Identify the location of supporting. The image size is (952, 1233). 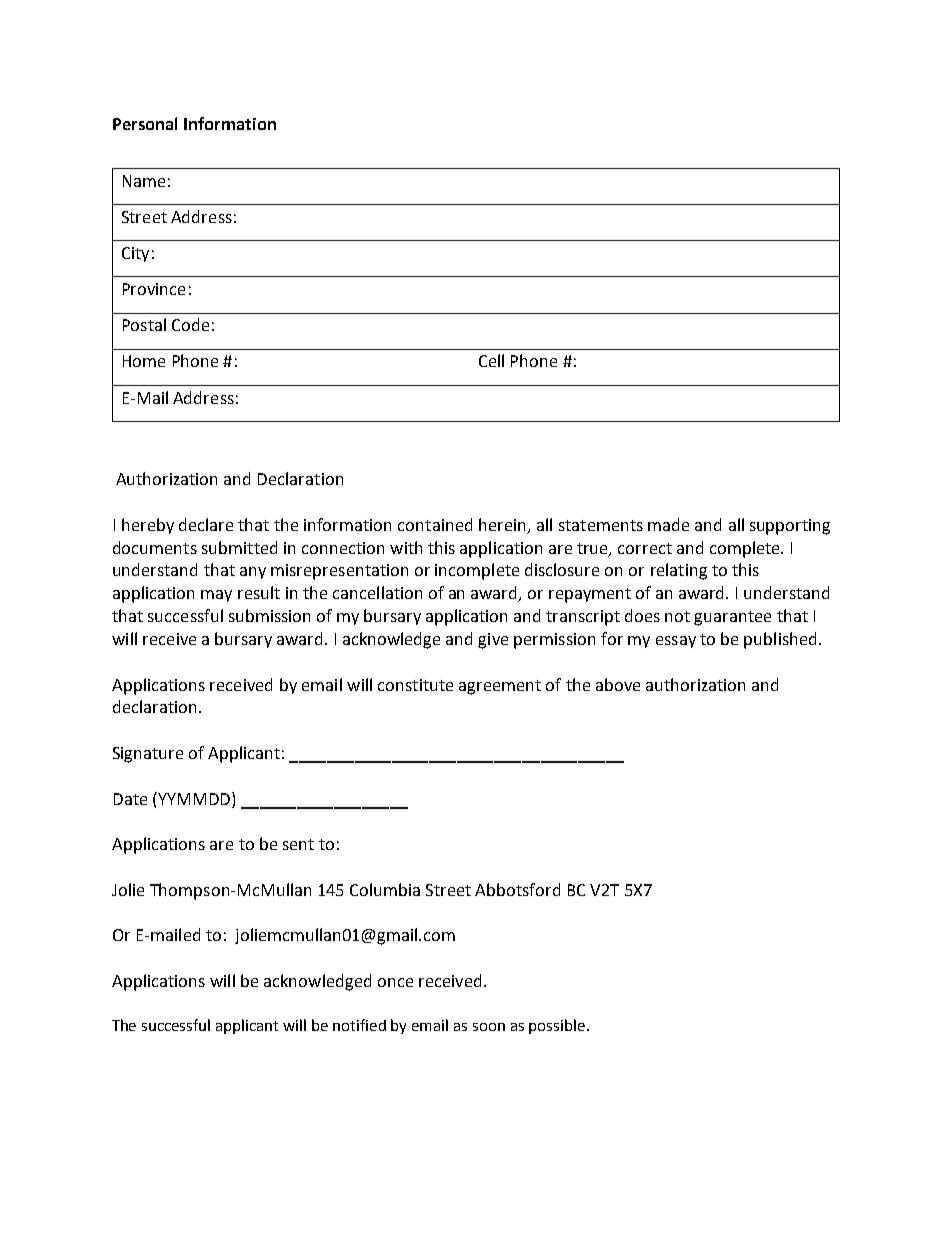
(790, 527).
